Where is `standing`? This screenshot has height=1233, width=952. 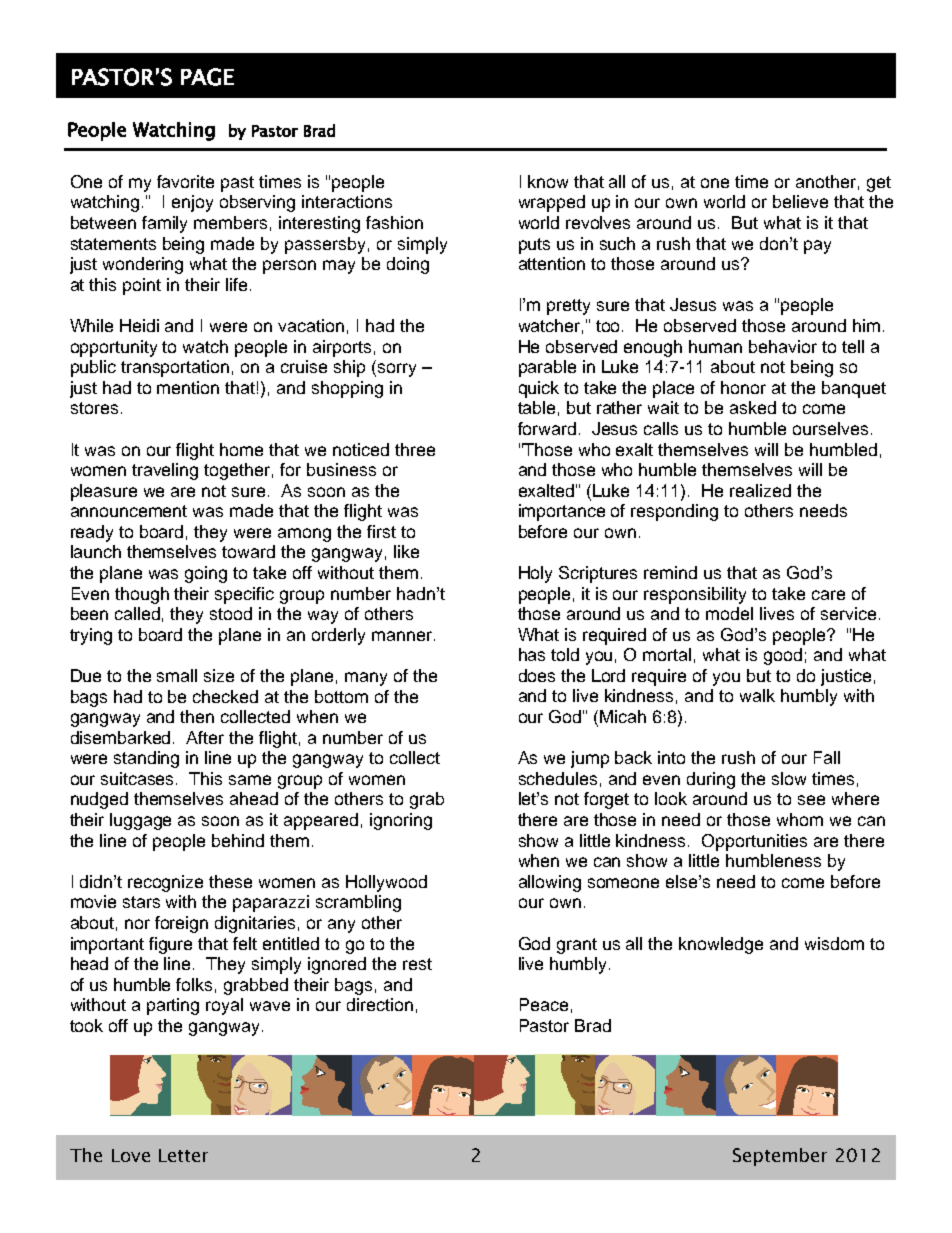 standing is located at coordinates (146, 759).
